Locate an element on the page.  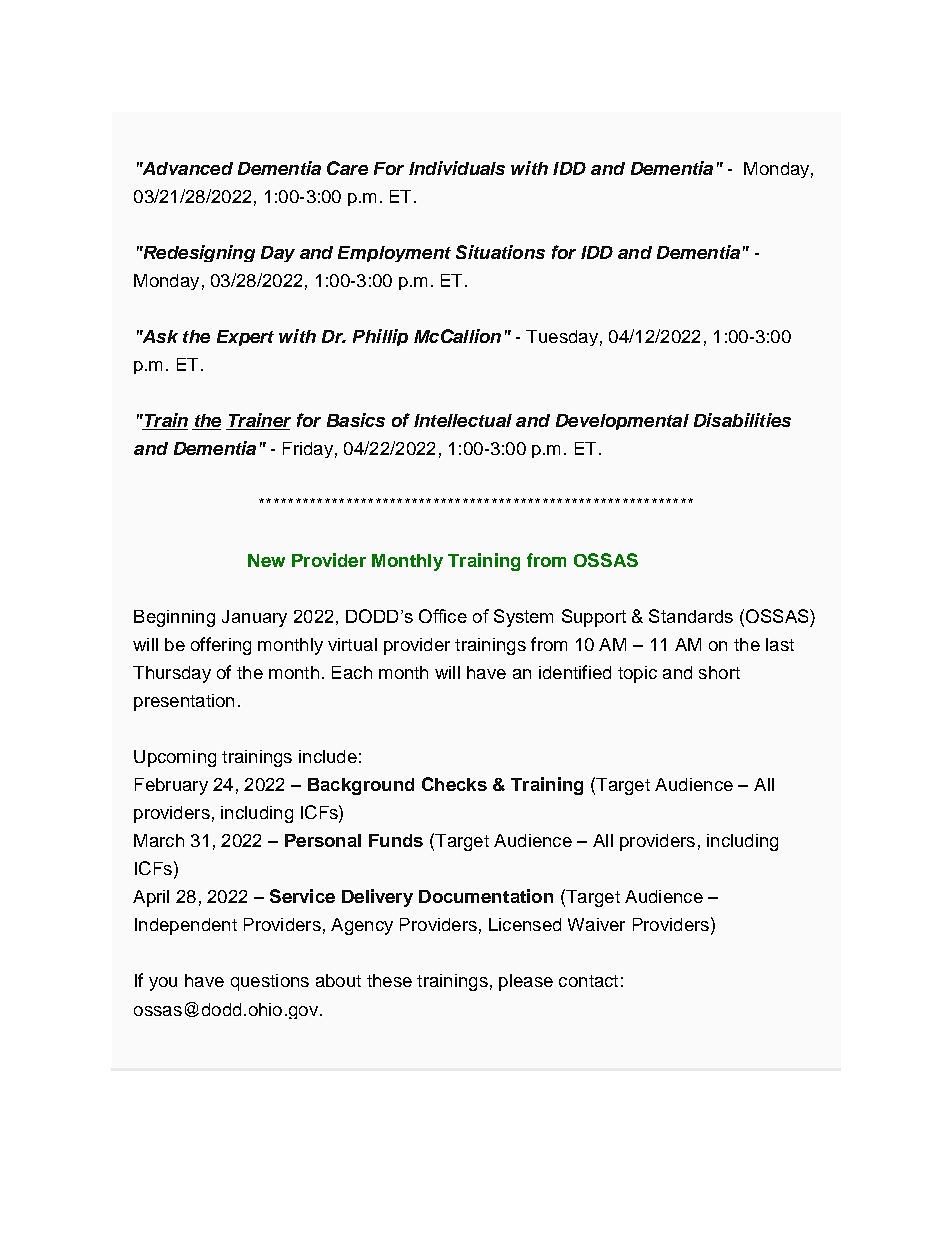
Situations is located at coordinates (500, 252).
